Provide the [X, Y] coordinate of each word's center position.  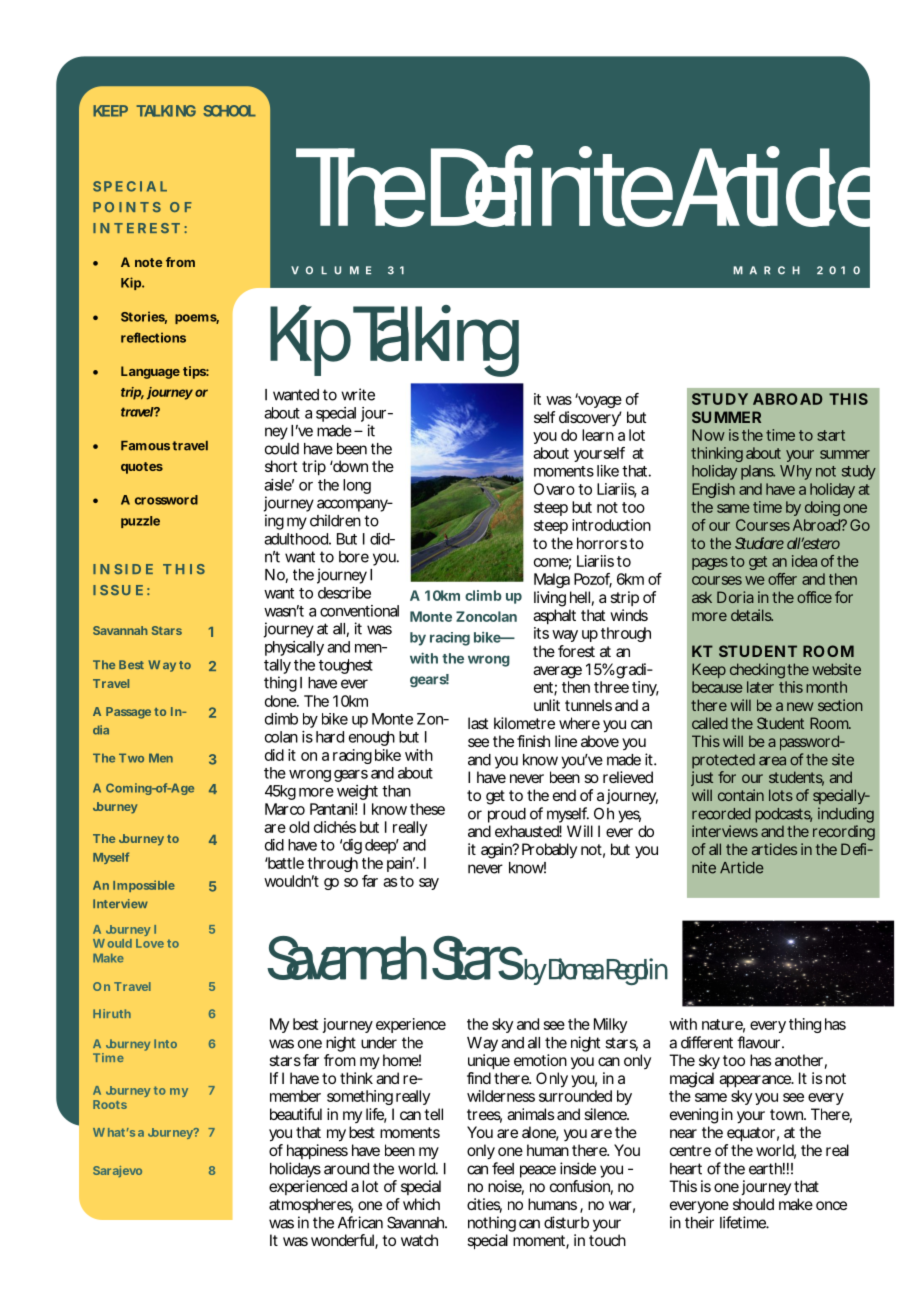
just [702, 778]
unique [489, 1062]
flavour [758, 1042]
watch [419, 1240]
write [358, 394]
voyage [598, 401]
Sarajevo [117, 1171]
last [478, 723]
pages [710, 564]
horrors [602, 543]
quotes [142, 468]
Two [131, 758]
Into [165, 1043]
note [148, 262]
